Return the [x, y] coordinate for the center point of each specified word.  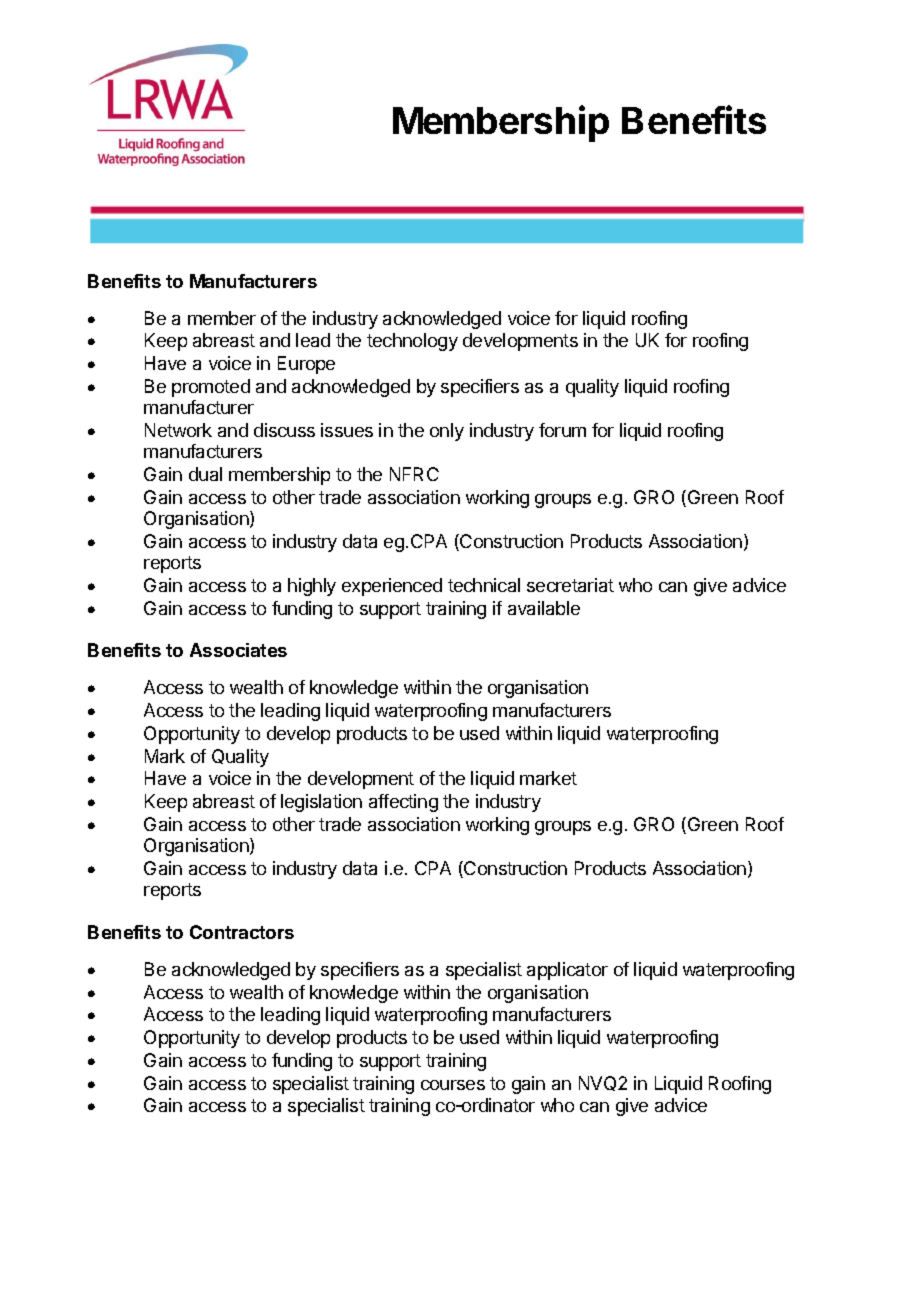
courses [453, 1085]
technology [412, 342]
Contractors [242, 932]
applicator [567, 971]
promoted [211, 388]
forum [562, 430]
